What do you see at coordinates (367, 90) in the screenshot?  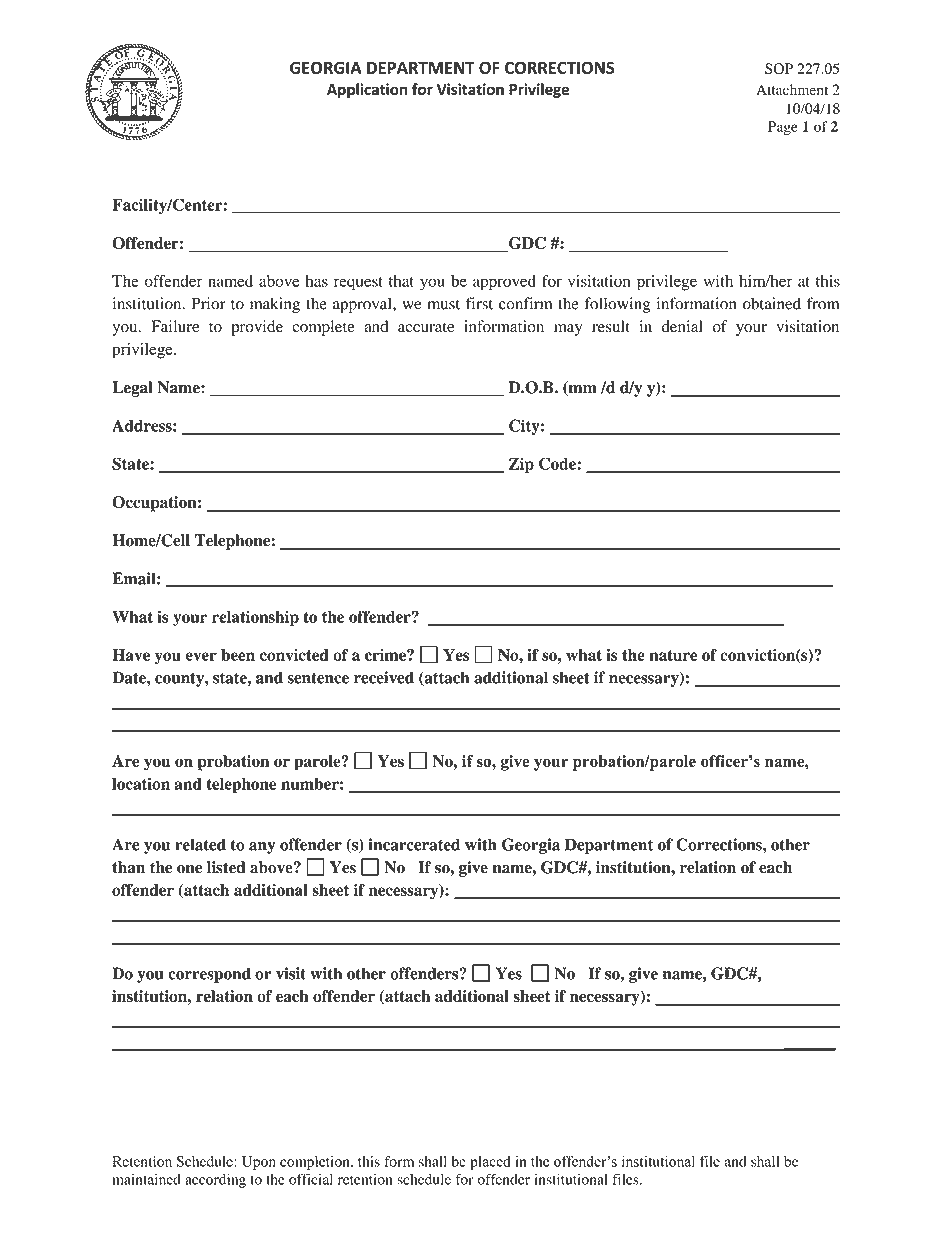 I see `Application` at bounding box center [367, 90].
